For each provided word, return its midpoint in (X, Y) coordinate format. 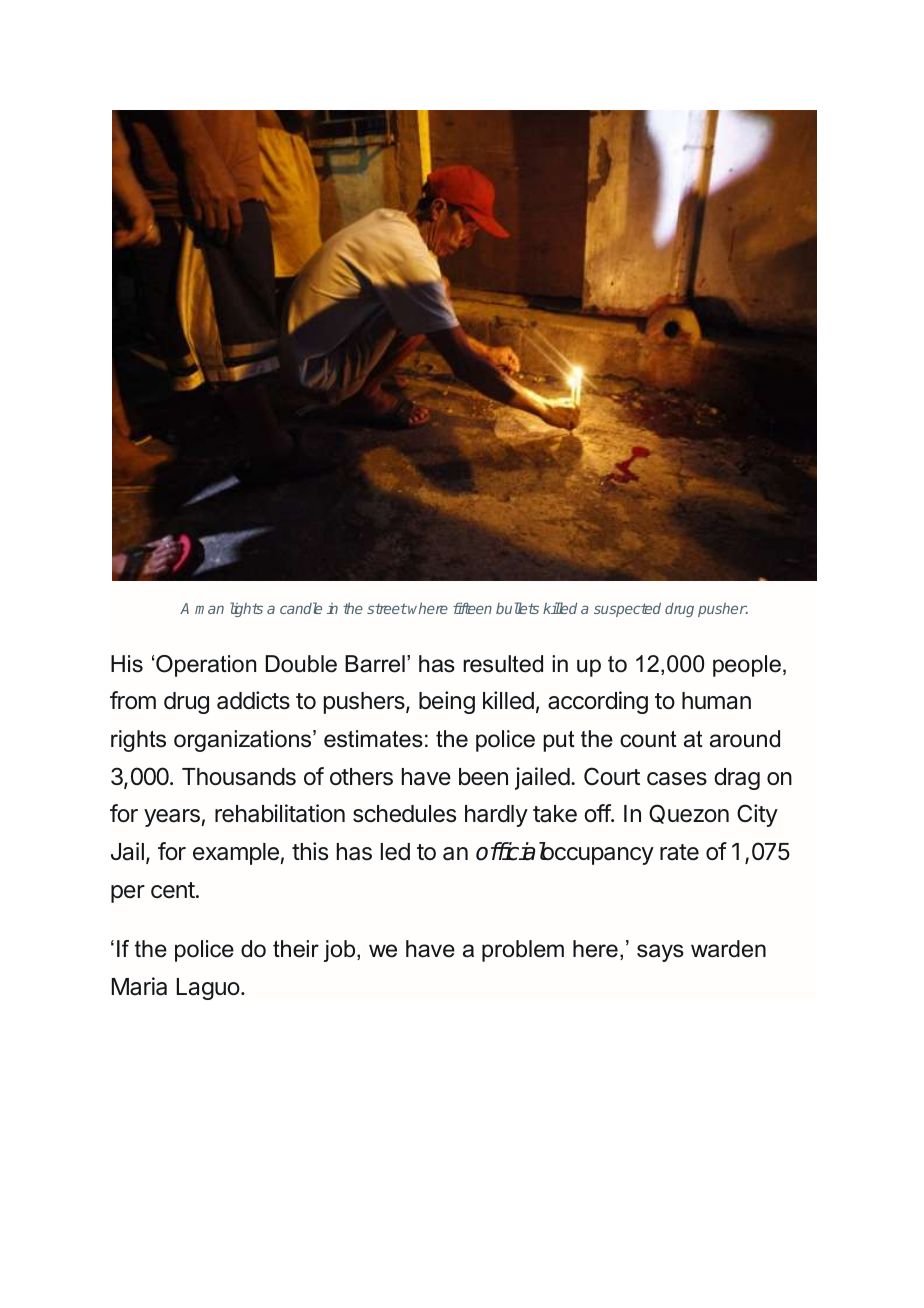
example (236, 854)
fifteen (472, 608)
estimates (373, 739)
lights (246, 609)
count (648, 739)
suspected (627, 609)
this (310, 851)
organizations (244, 741)
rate (679, 852)
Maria (139, 986)
